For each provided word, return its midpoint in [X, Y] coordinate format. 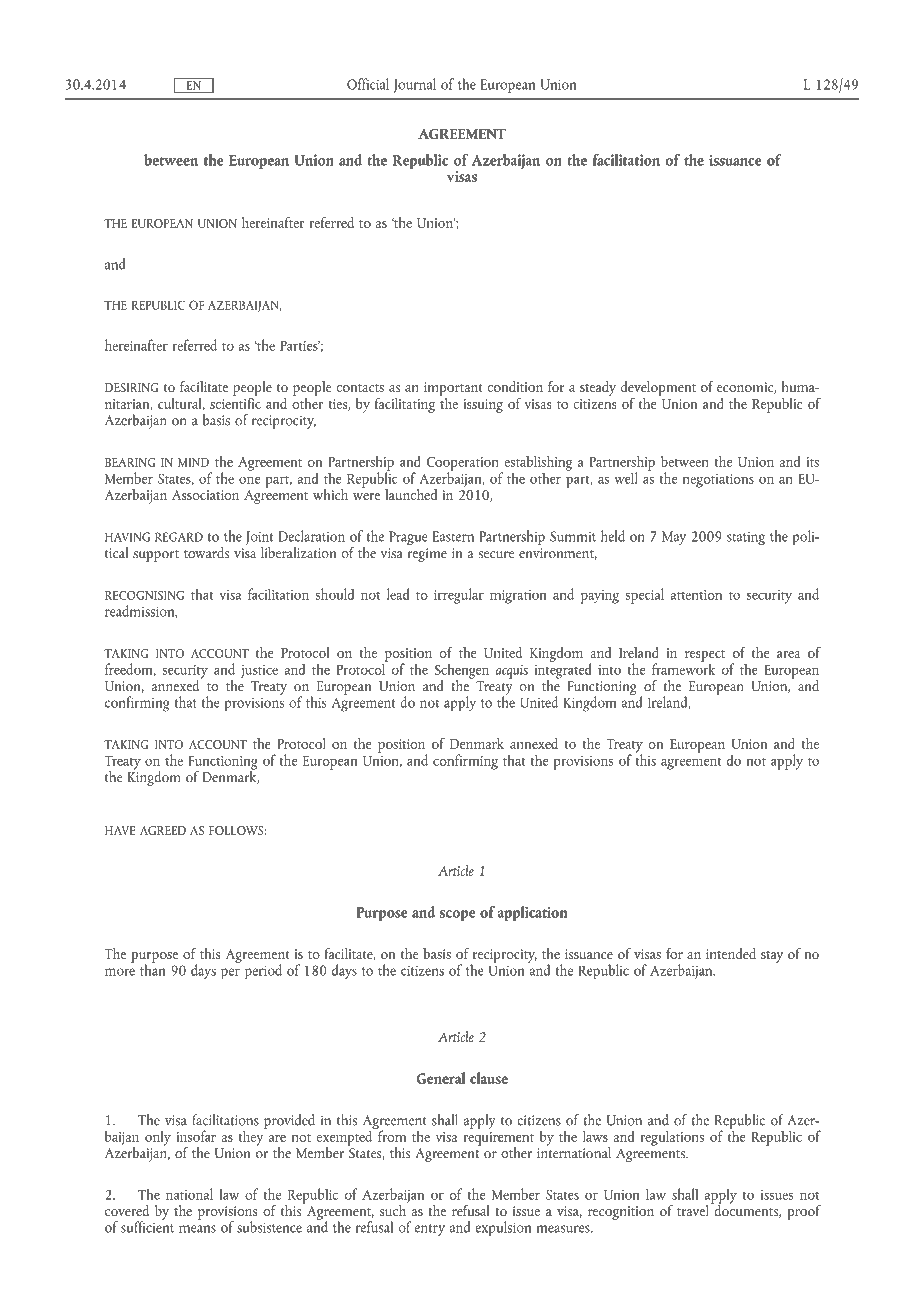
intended [731, 953]
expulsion [503, 1228]
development [658, 389]
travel [693, 1210]
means [197, 1229]
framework [684, 668]
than [152, 969]
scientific [235, 402]
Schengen [462, 672]
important [453, 389]
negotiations [718, 481]
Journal [414, 85]
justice [259, 672]
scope [457, 916]
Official [368, 84]
